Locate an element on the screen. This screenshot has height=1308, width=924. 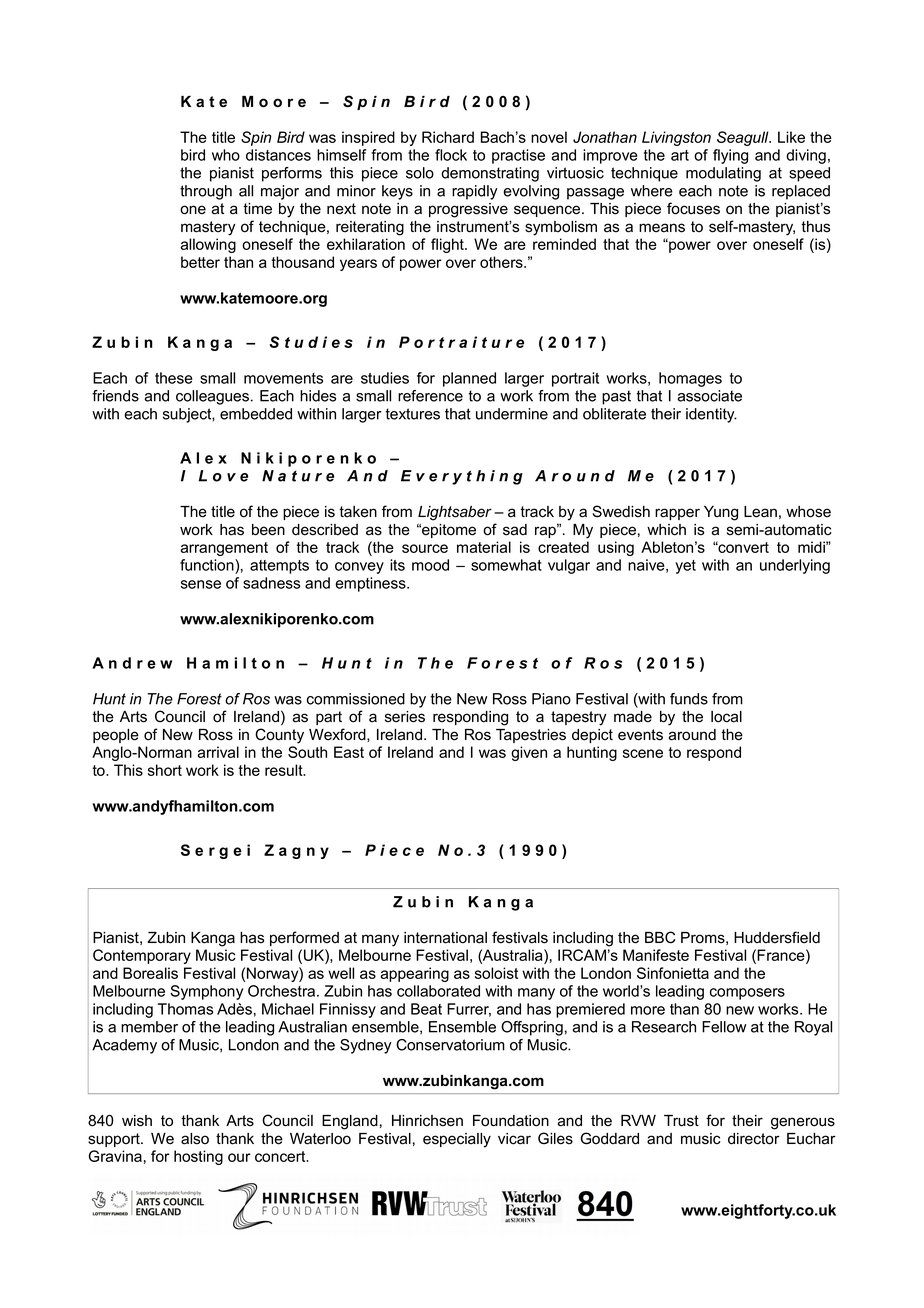
identity is located at coordinates (711, 415).
